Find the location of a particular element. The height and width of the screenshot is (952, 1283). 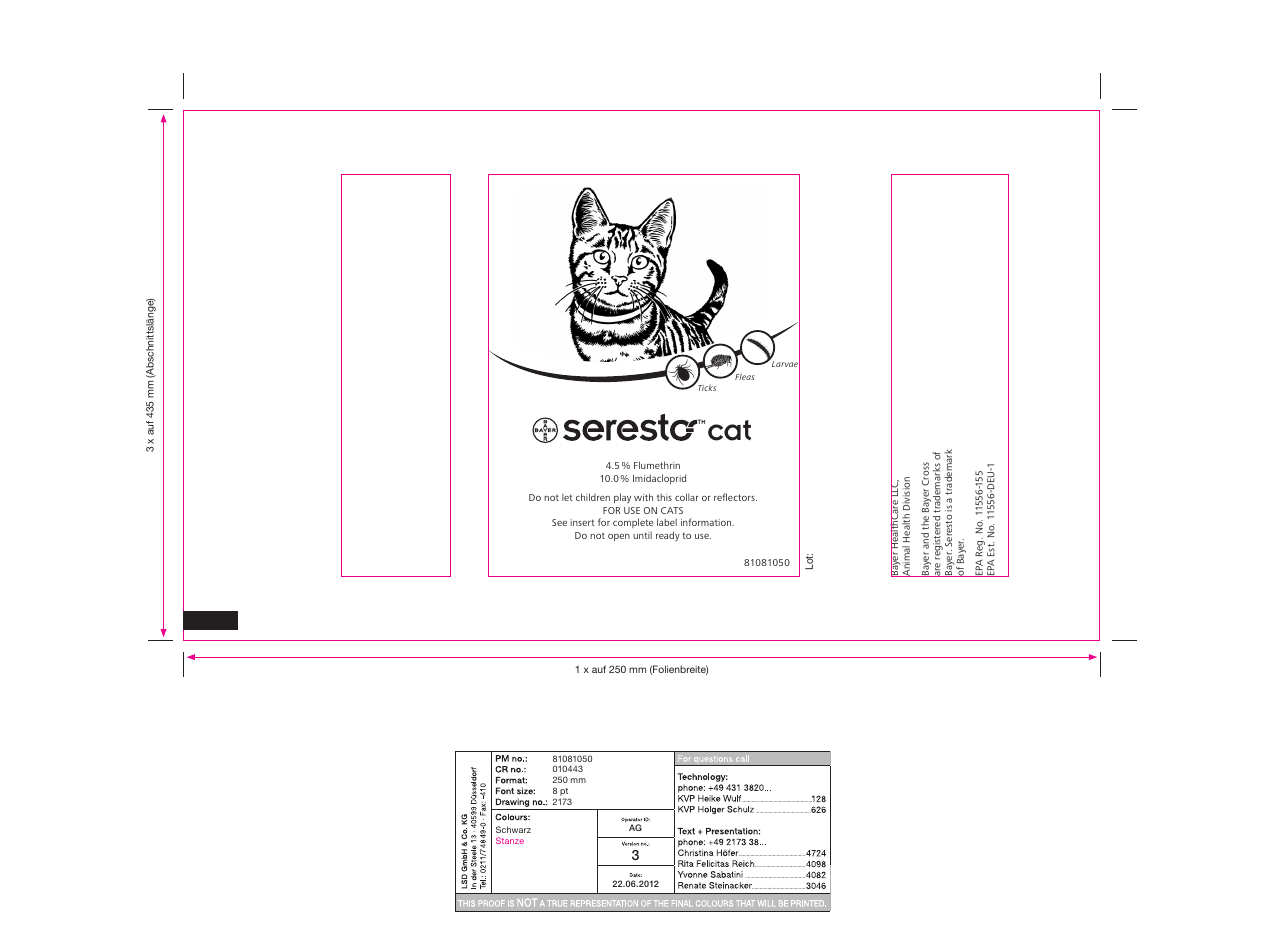

See is located at coordinates (559, 522).
